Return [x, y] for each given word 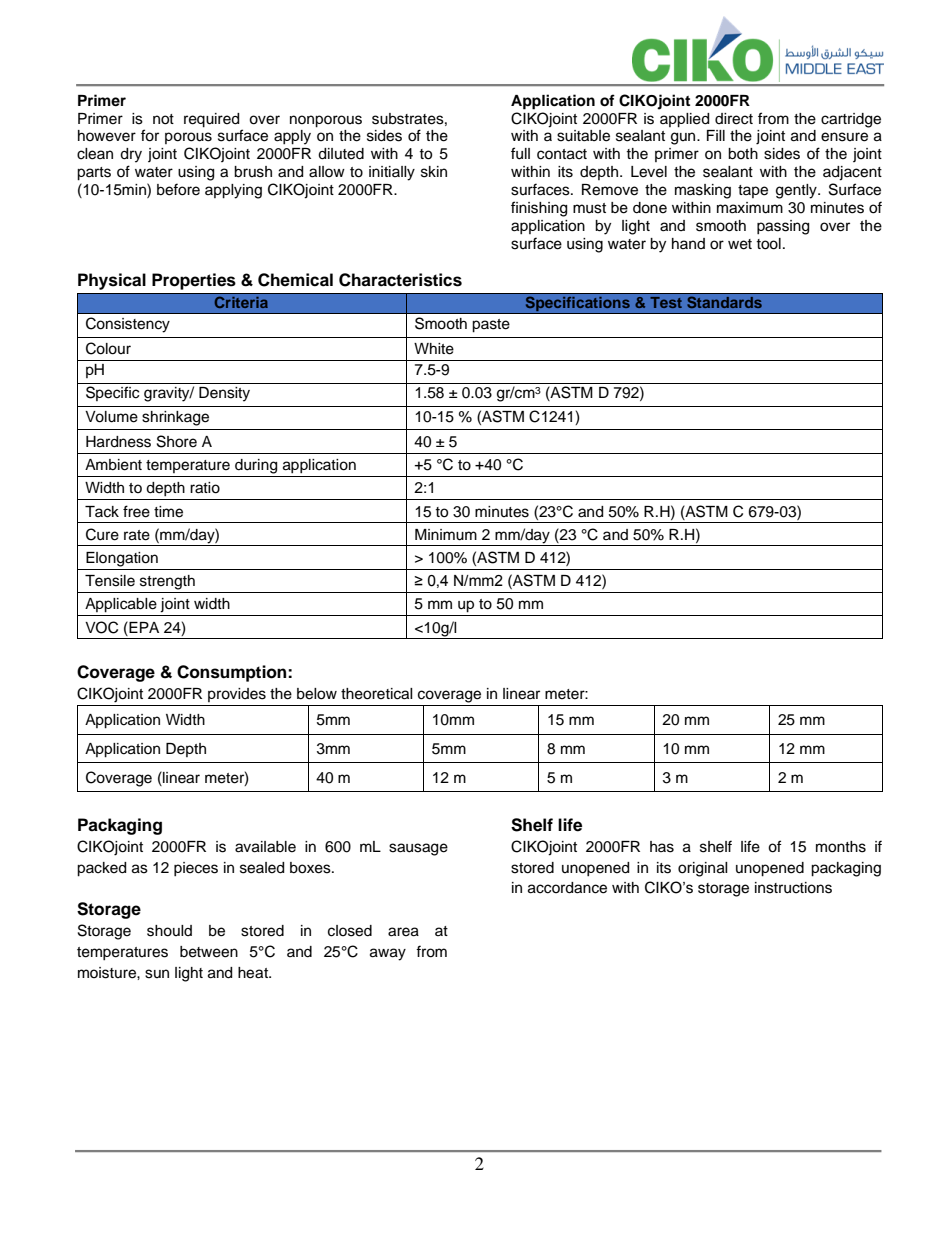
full [520, 153]
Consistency [128, 325]
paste [491, 326]
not [163, 119]
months [841, 847]
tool [768, 244]
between [209, 952]
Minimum [446, 535]
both [743, 154]
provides [237, 695]
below [317, 694]
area [403, 932]
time [168, 512]
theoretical [377, 694]
